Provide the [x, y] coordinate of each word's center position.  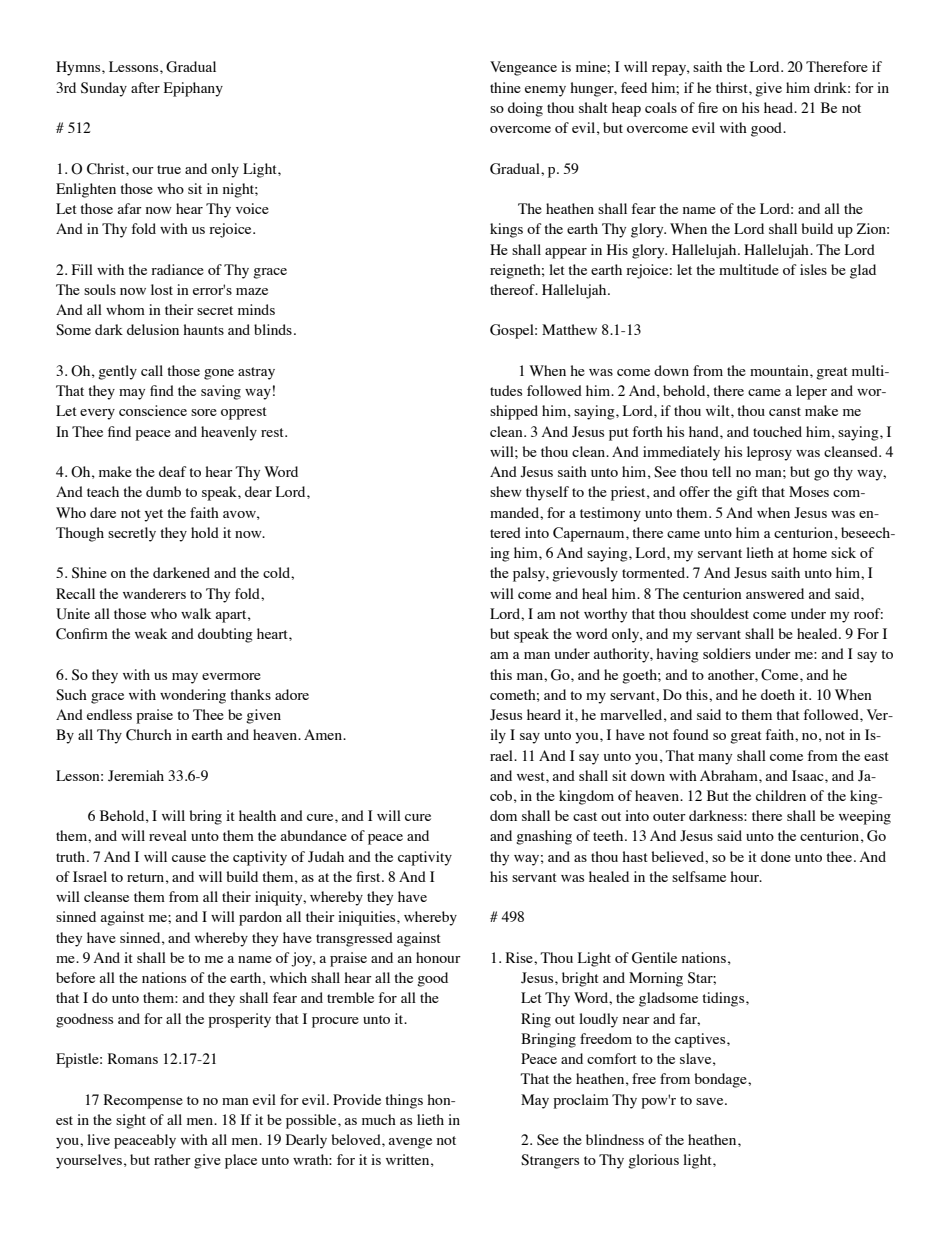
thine [505, 87]
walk [196, 613]
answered [775, 593]
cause [189, 858]
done [776, 856]
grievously [585, 574]
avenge [410, 1143]
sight [131, 1121]
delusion [153, 329]
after [145, 87]
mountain [780, 370]
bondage [721, 1080]
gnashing [544, 837]
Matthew [569, 329]
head [780, 107]
